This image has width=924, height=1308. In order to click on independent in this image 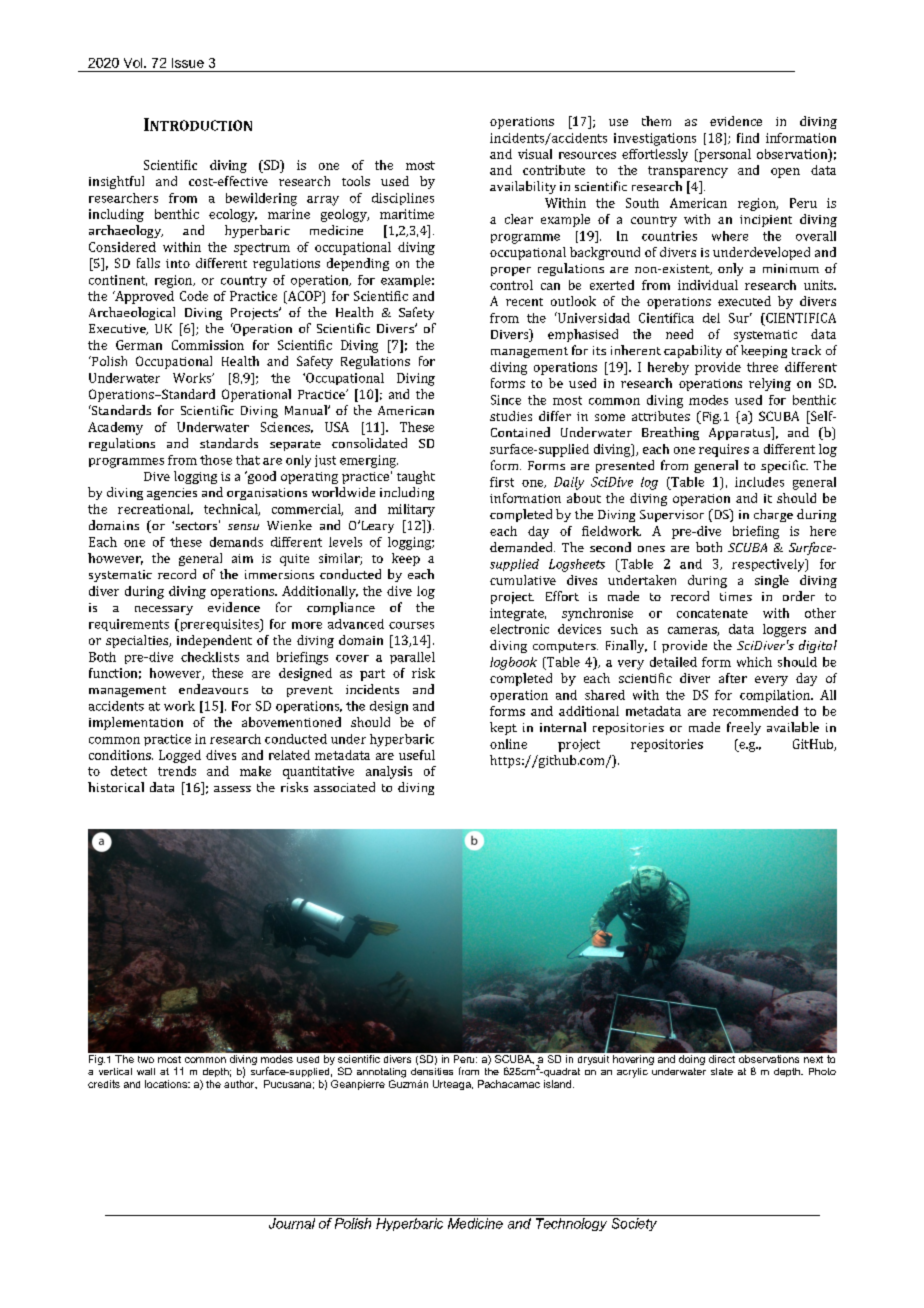, I will do `click(214, 641)`.
